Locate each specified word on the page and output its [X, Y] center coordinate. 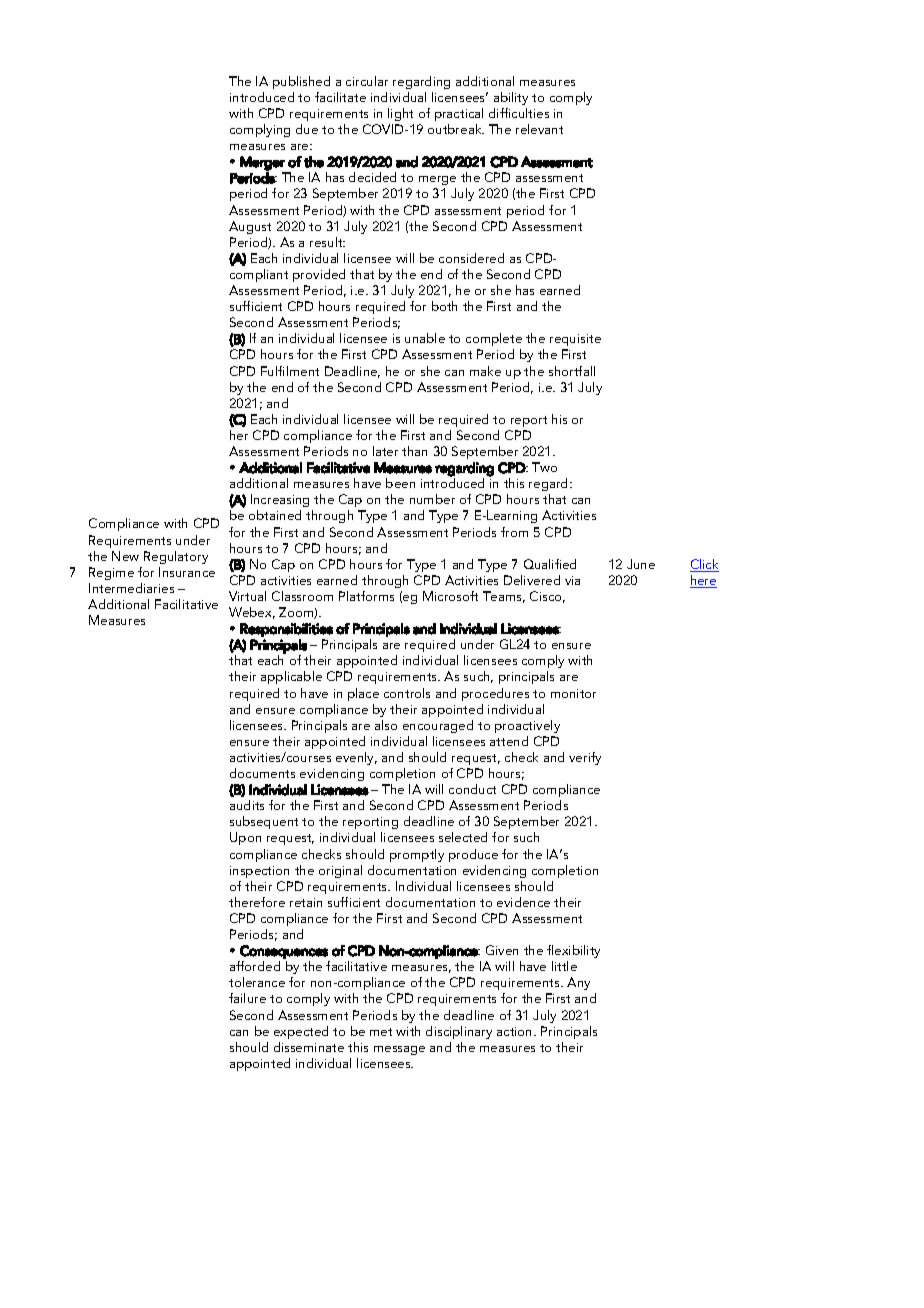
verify [585, 758]
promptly [417, 855]
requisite [575, 340]
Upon [245, 838]
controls [407, 693]
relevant [539, 129]
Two [544, 467]
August [250, 227]
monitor [573, 693]
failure [247, 998]
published [301, 82]
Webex [252, 613]
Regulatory [176, 557]
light [400, 114]
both [444, 306]
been [400, 483]
